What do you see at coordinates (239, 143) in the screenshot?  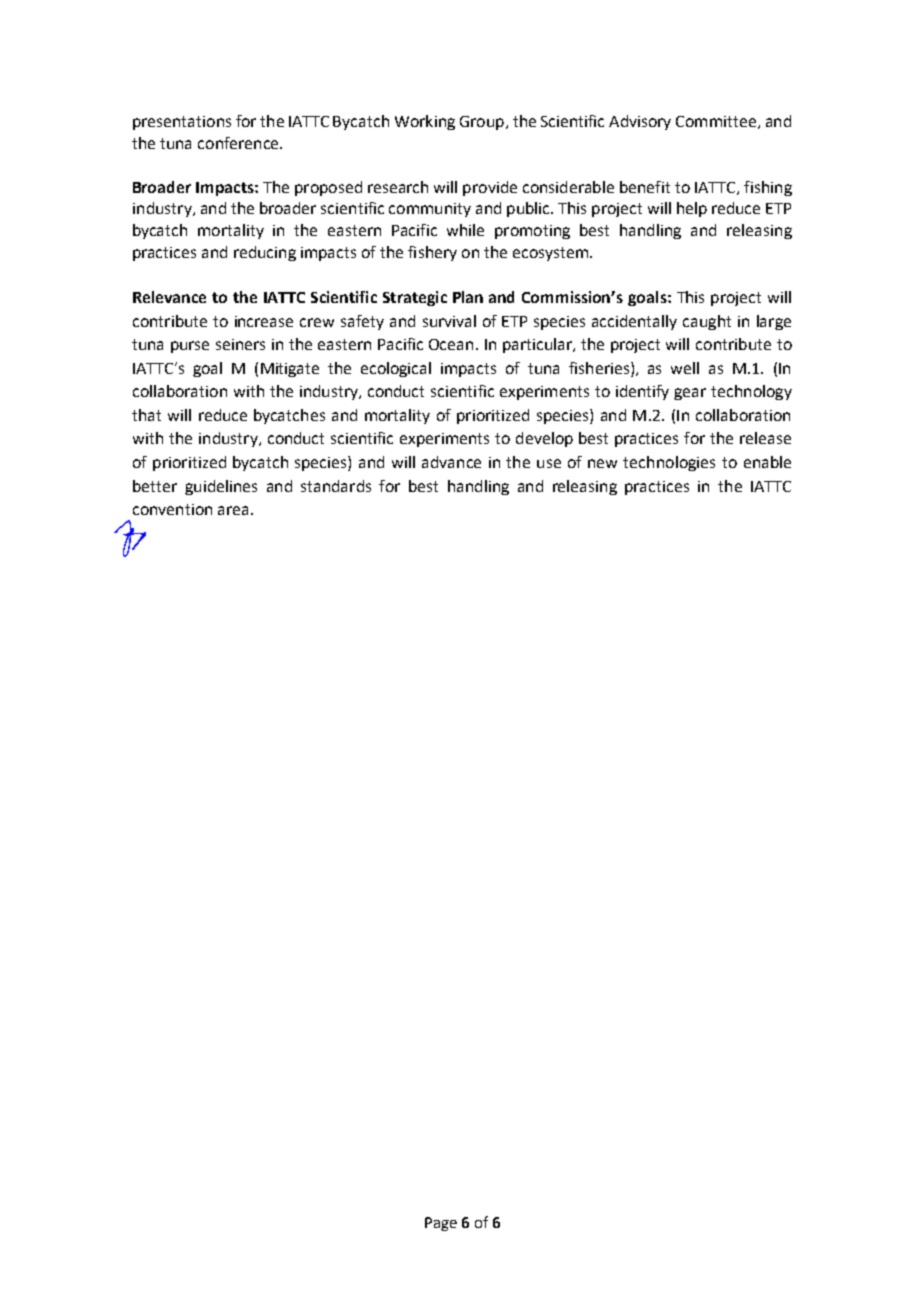 I see `conference` at bounding box center [239, 143].
